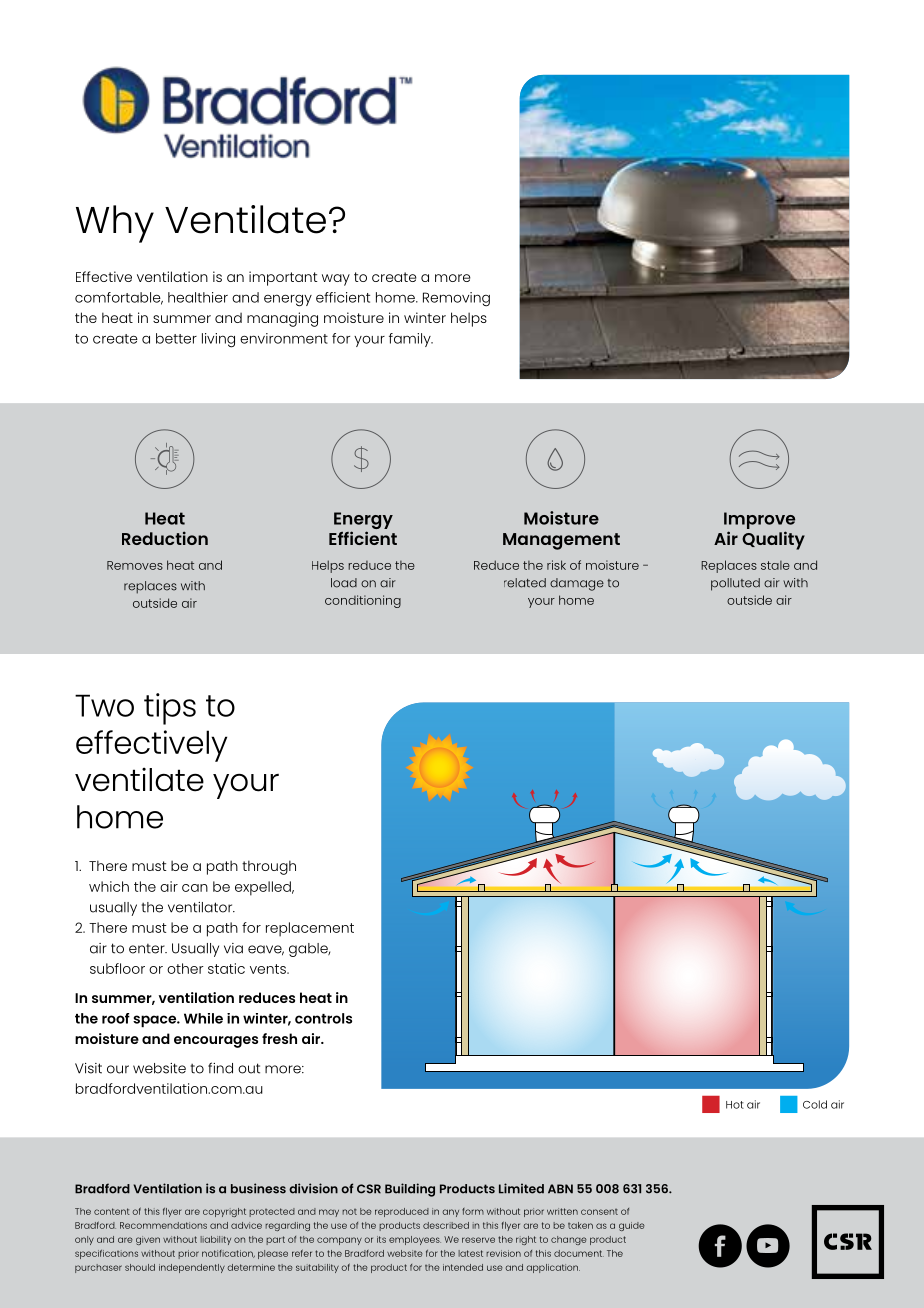  What do you see at coordinates (411, 340) in the document?
I see `family` at bounding box center [411, 340].
